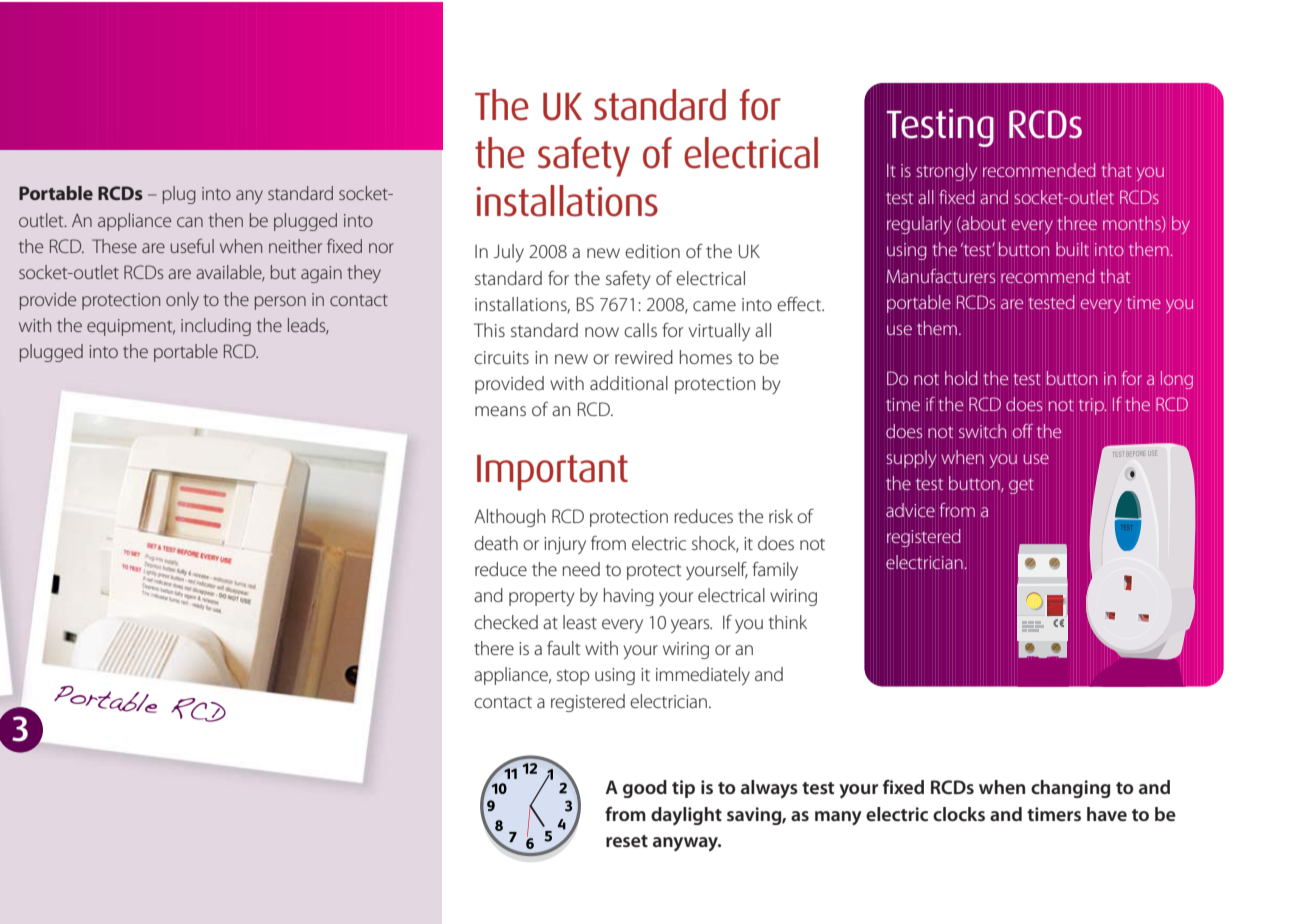 The image size is (1308, 924). Describe the element at coordinates (216, 327) in the screenshot. I see `including` at that location.
